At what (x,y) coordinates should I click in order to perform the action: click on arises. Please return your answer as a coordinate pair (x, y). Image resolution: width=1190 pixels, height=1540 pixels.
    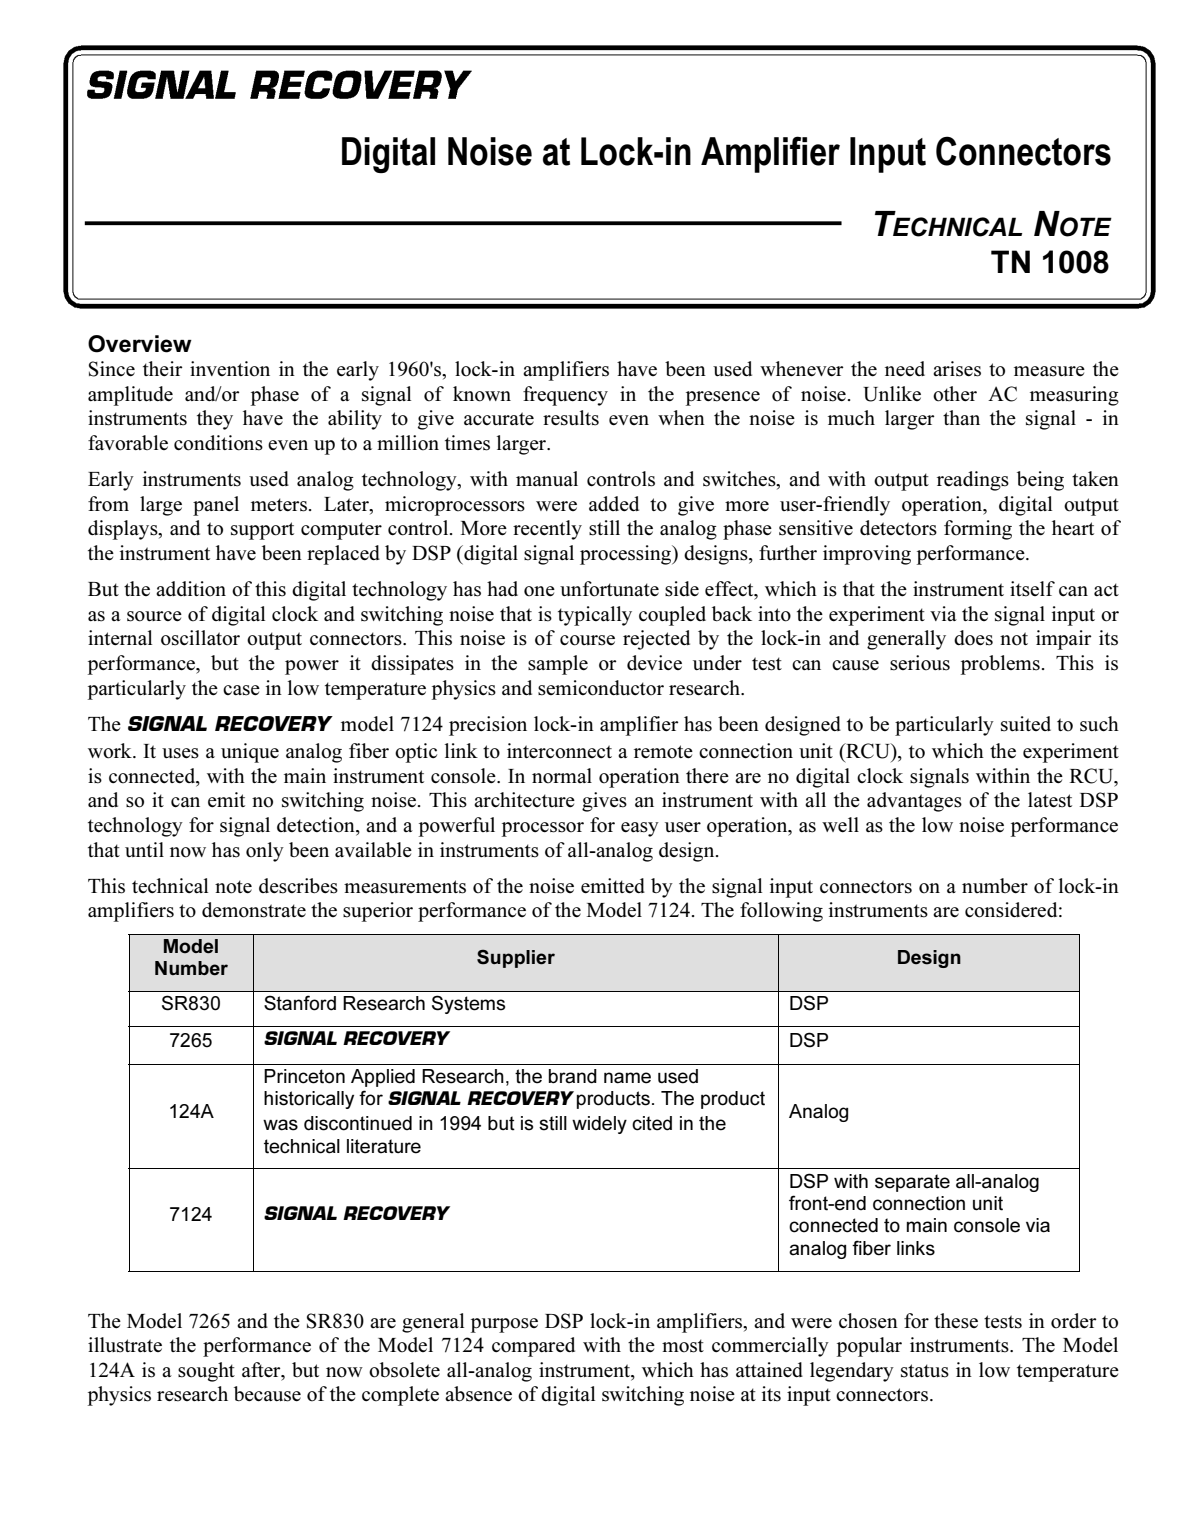
    Looking at the image, I should click on (957, 369).
